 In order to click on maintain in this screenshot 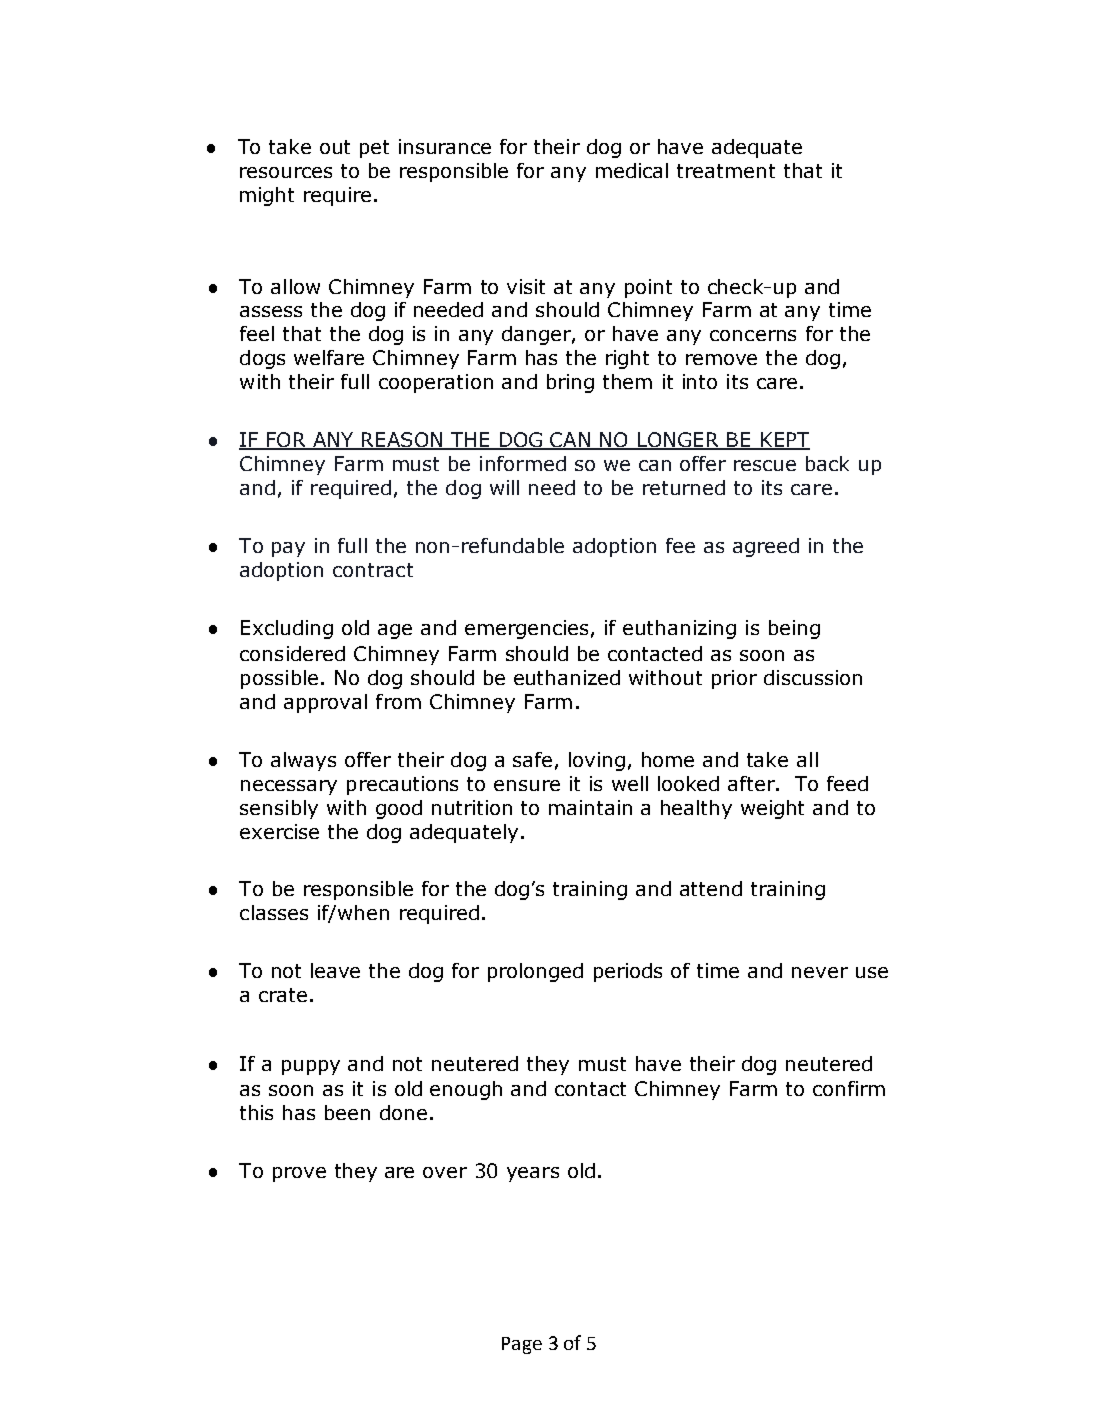, I will do `click(590, 807)`.
